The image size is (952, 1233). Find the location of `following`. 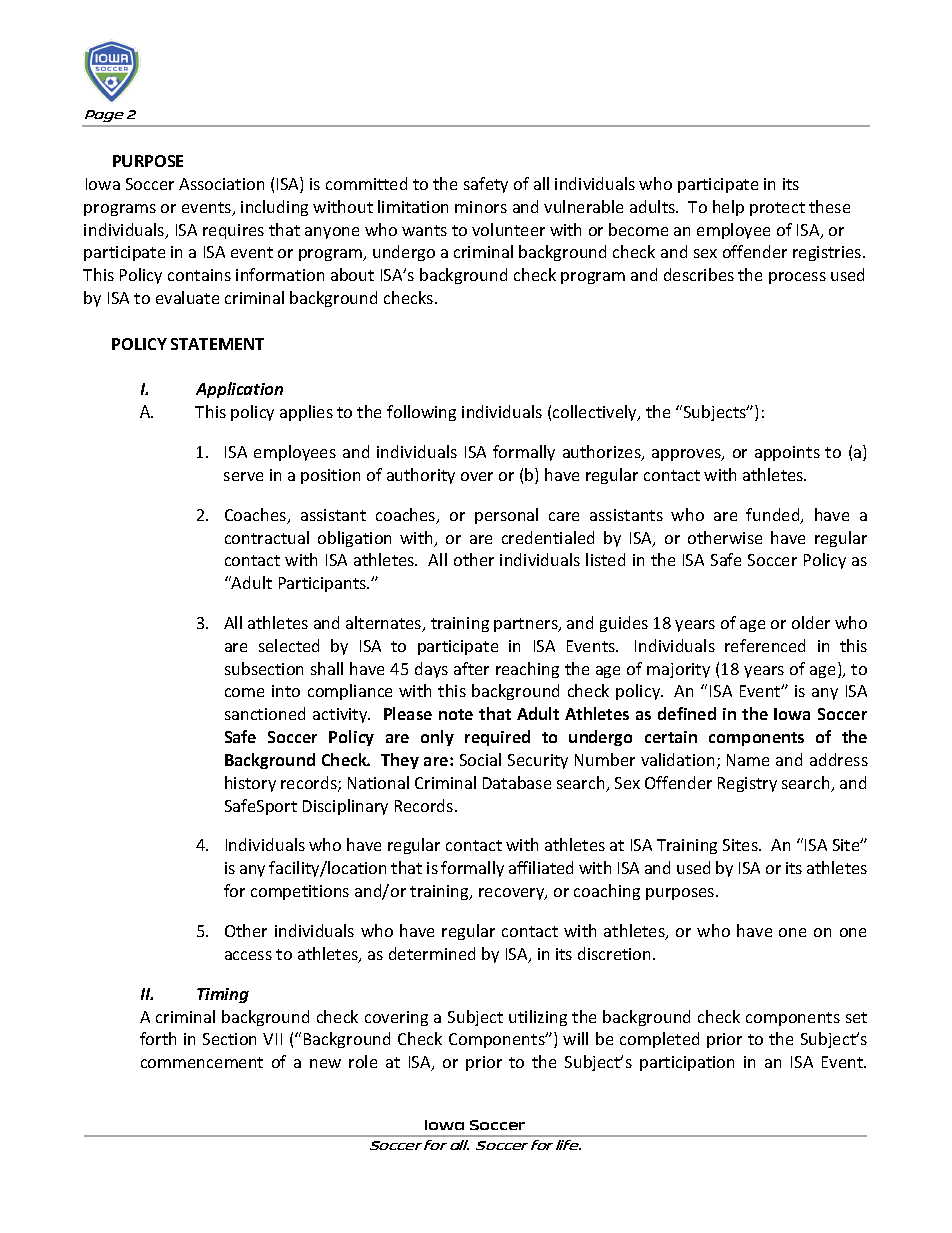

following is located at coordinates (421, 413).
